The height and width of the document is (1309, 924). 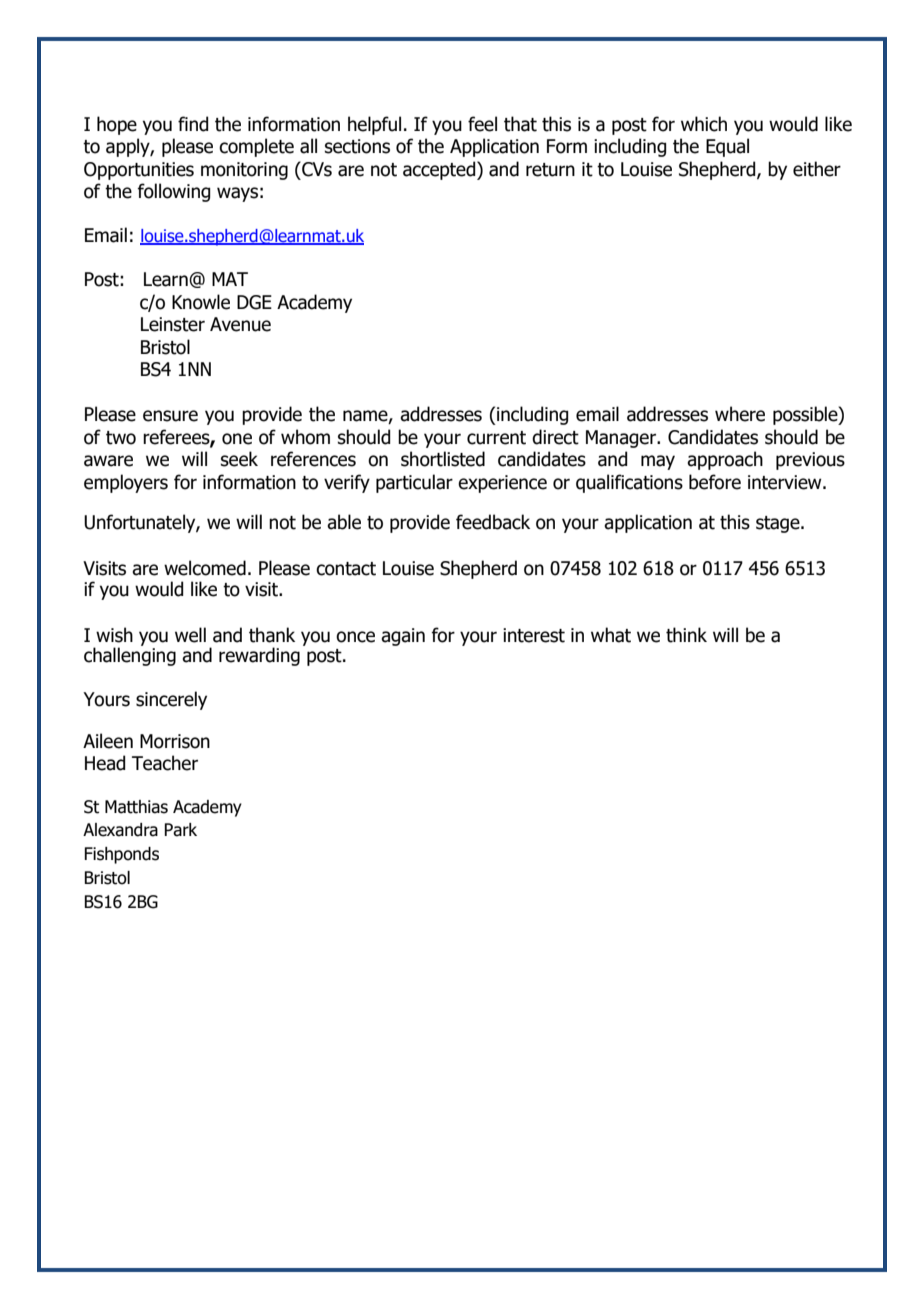 What do you see at coordinates (727, 147) in the document?
I see `Equal` at bounding box center [727, 147].
